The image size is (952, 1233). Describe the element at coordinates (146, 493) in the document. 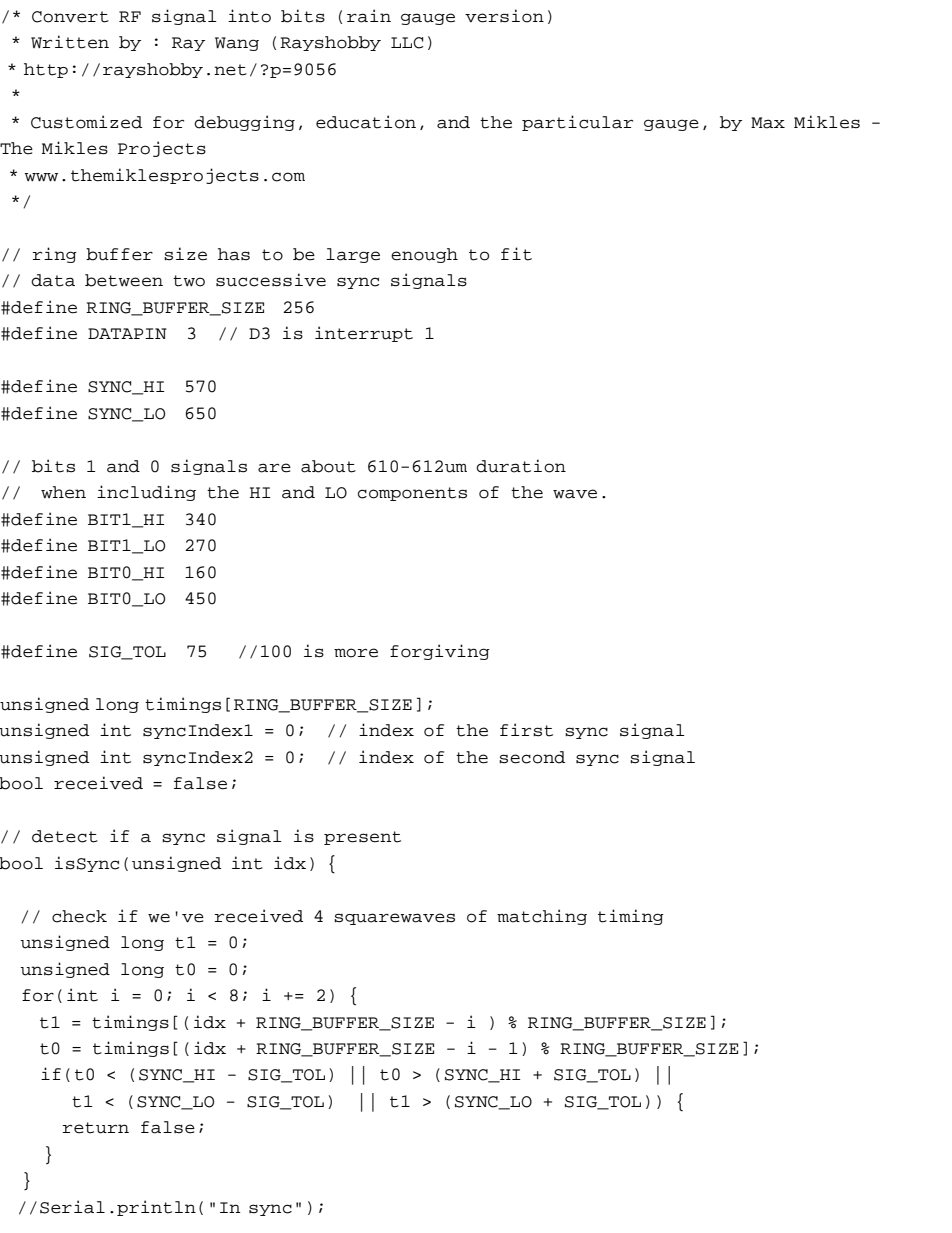

I see `including` at that location.
